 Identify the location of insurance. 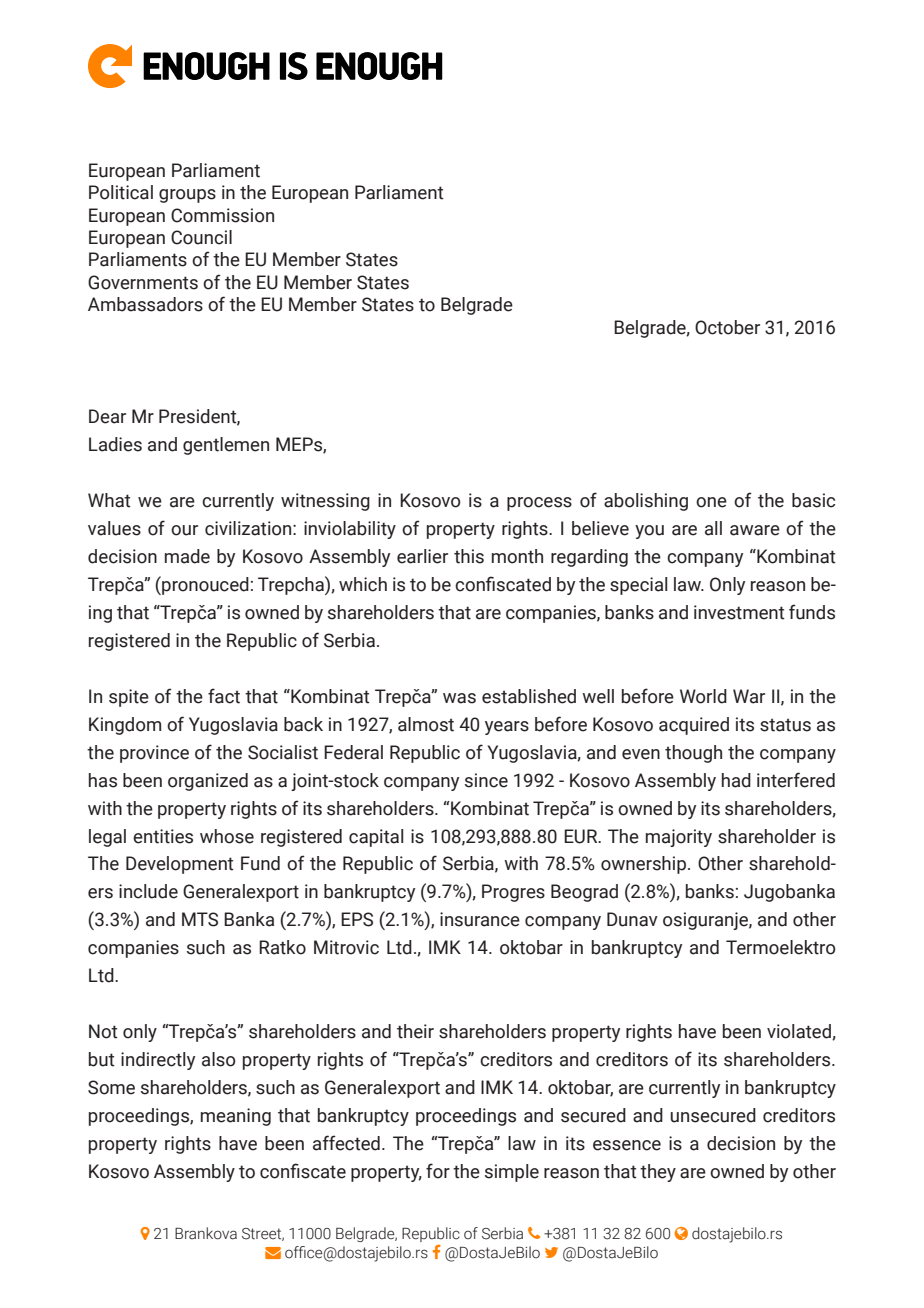
(480, 919).
